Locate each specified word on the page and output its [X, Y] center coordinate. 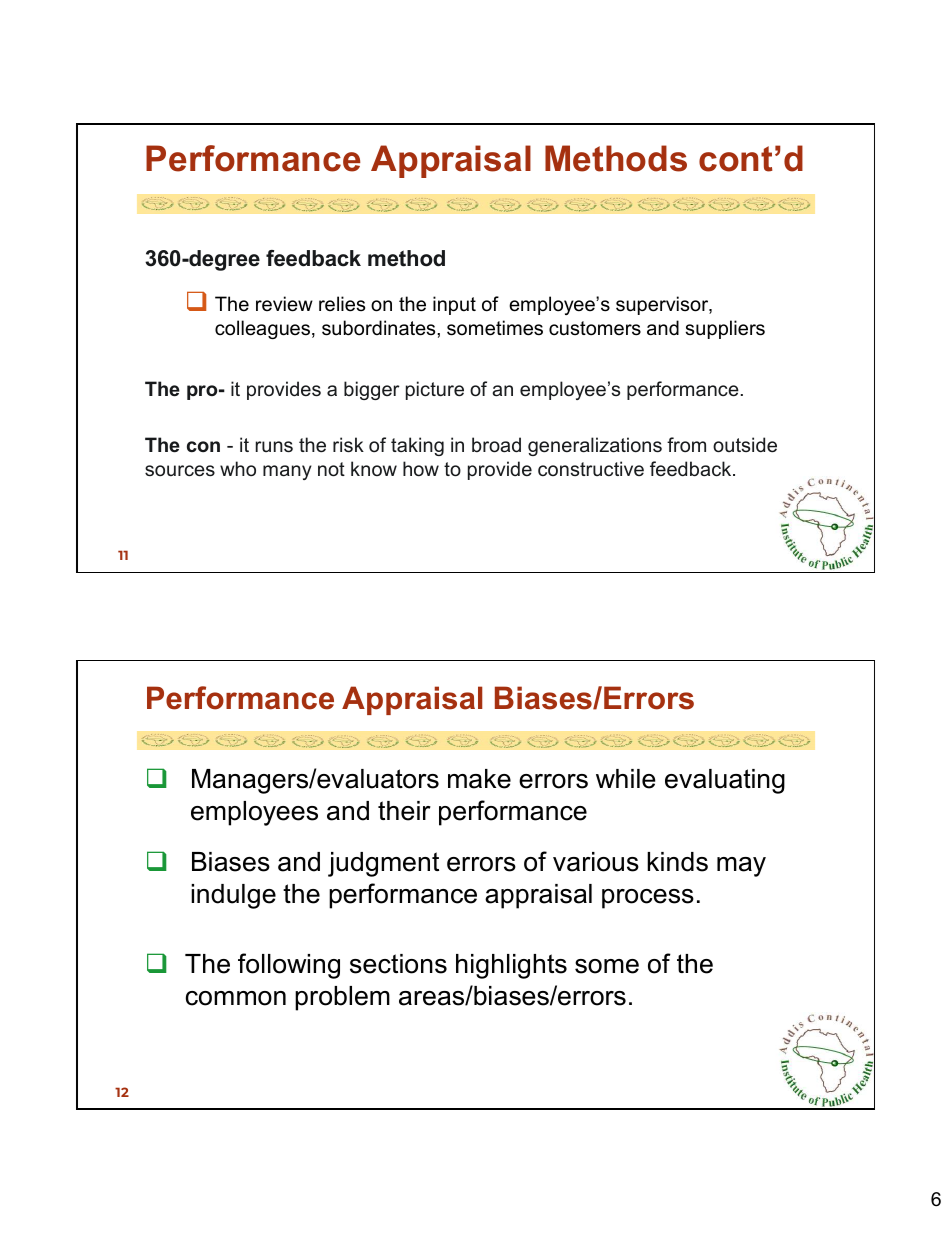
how [421, 469]
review [284, 304]
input [454, 305]
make [479, 779]
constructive [591, 468]
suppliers [725, 329]
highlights [511, 966]
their [404, 811]
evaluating [725, 781]
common [236, 998]
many [287, 472]
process [648, 899]
